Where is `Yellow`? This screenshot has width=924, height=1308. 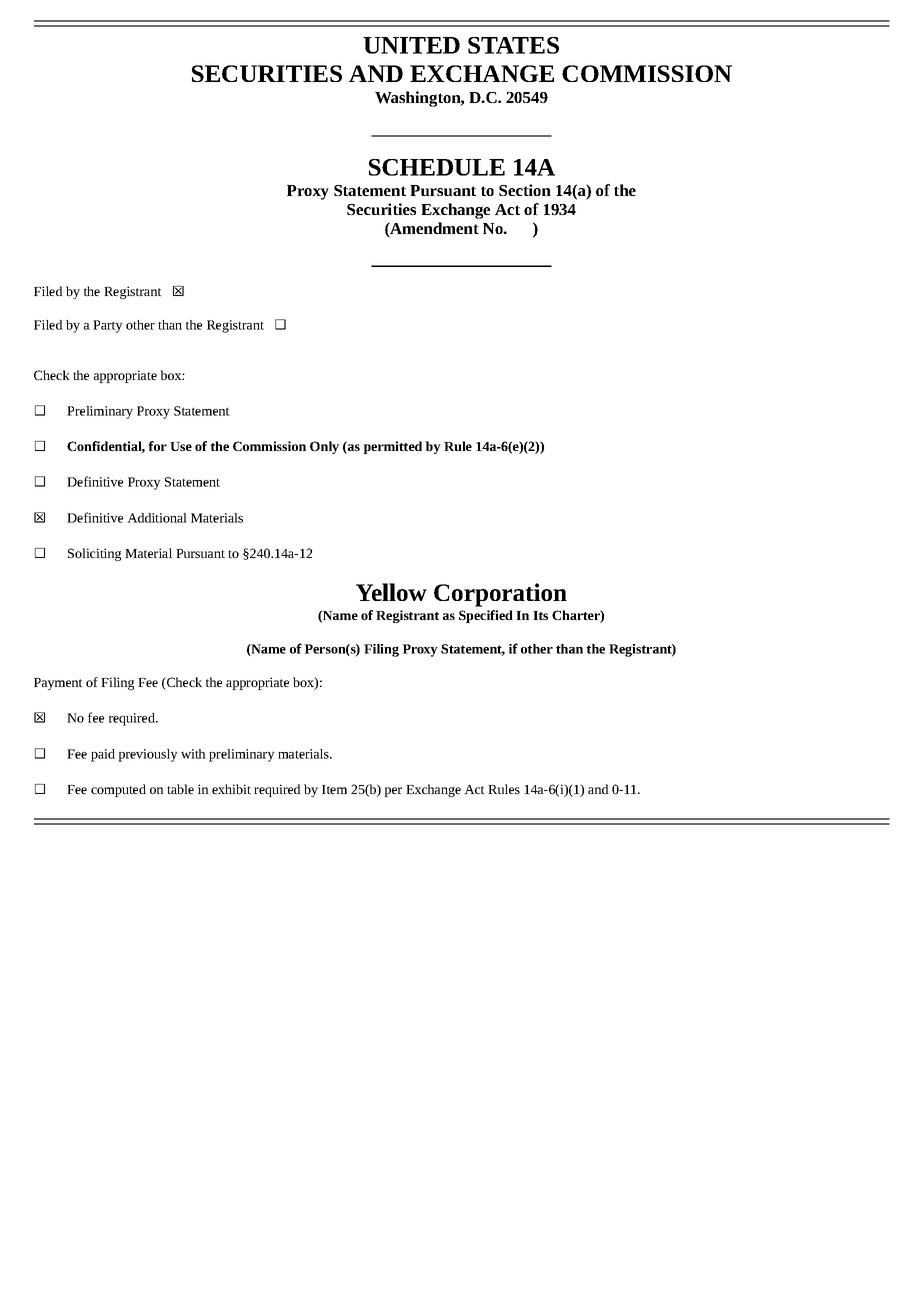 Yellow is located at coordinates (391, 592).
